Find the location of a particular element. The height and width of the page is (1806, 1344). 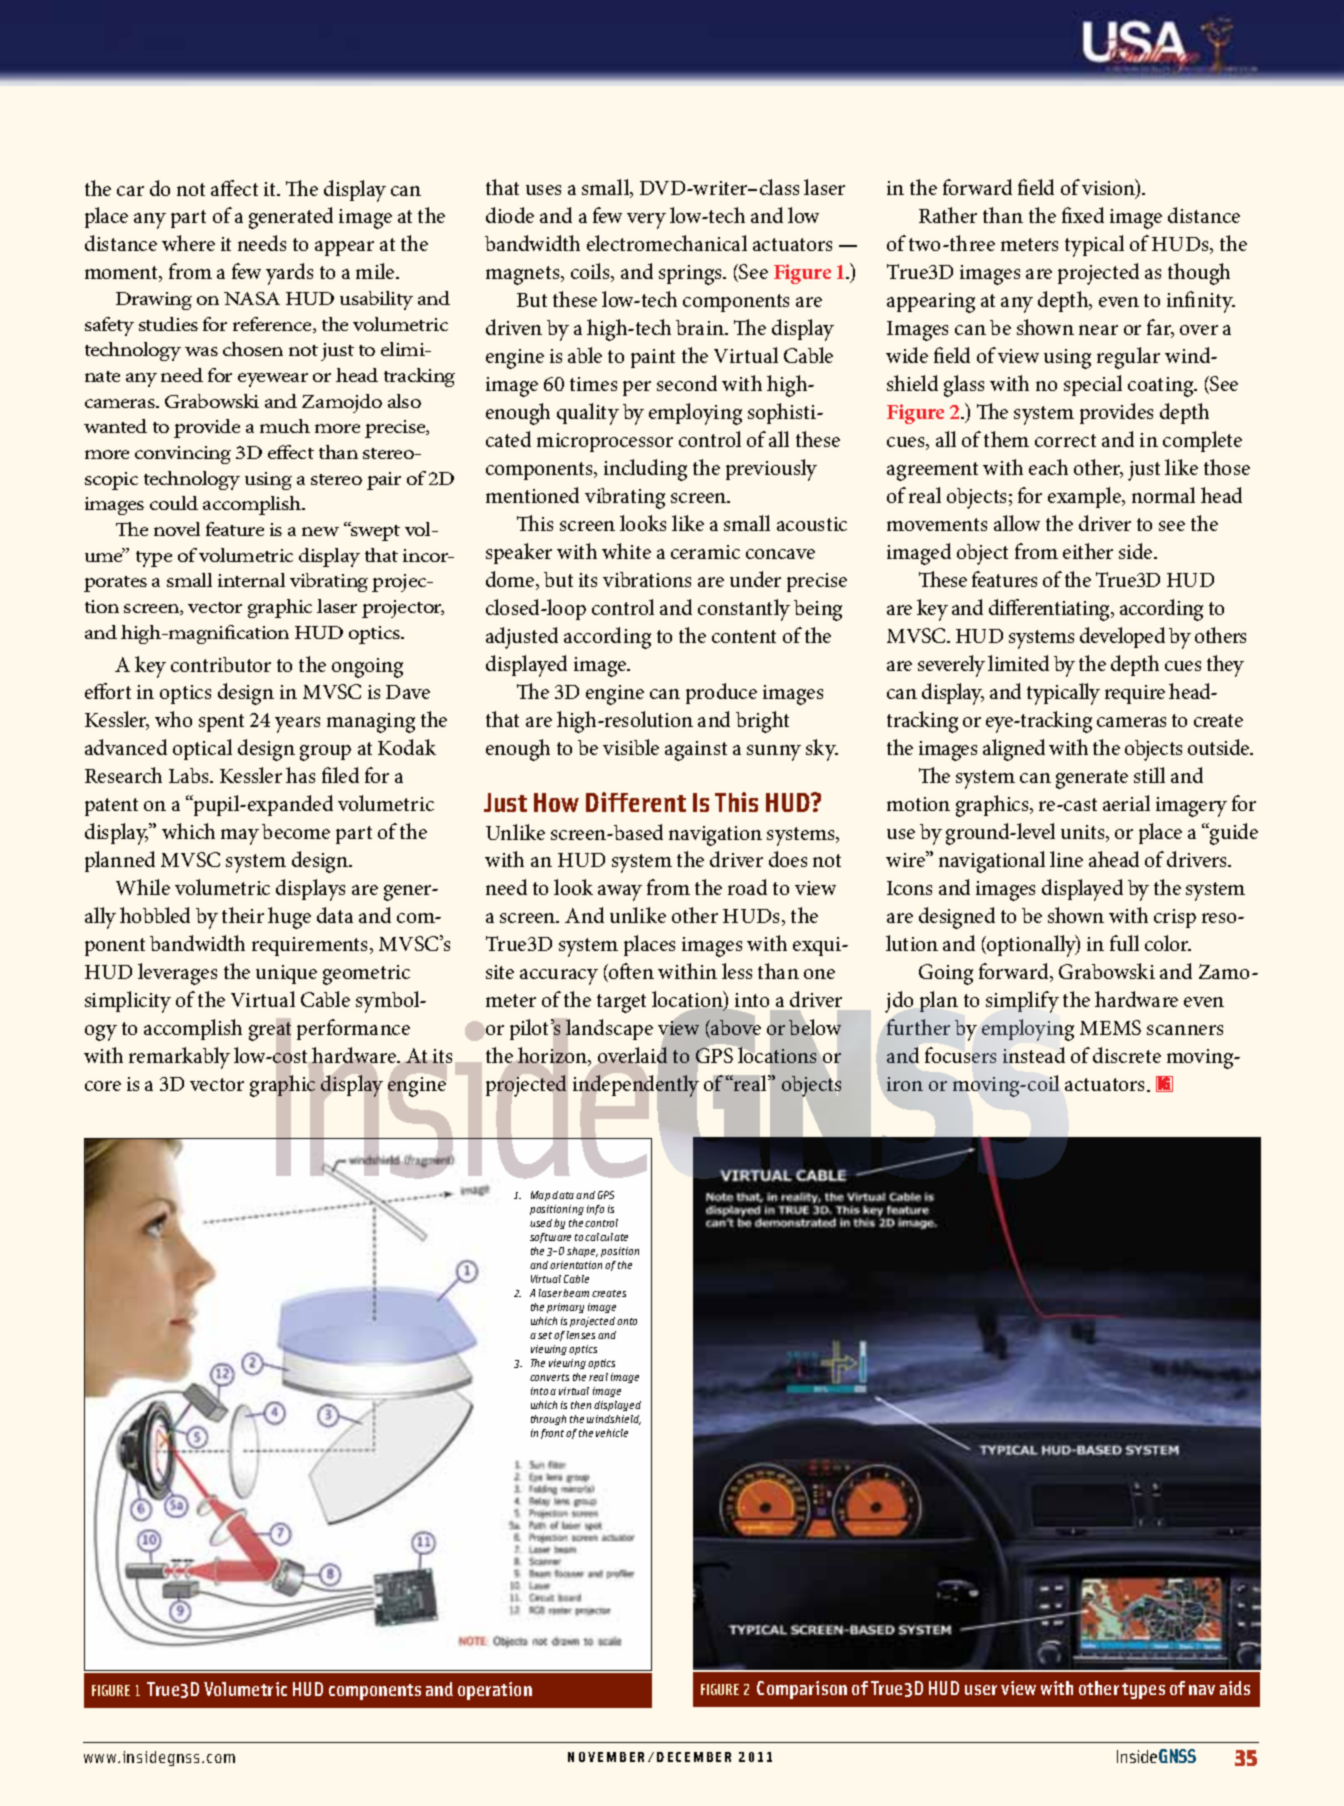

fixed is located at coordinates (1083, 215).
